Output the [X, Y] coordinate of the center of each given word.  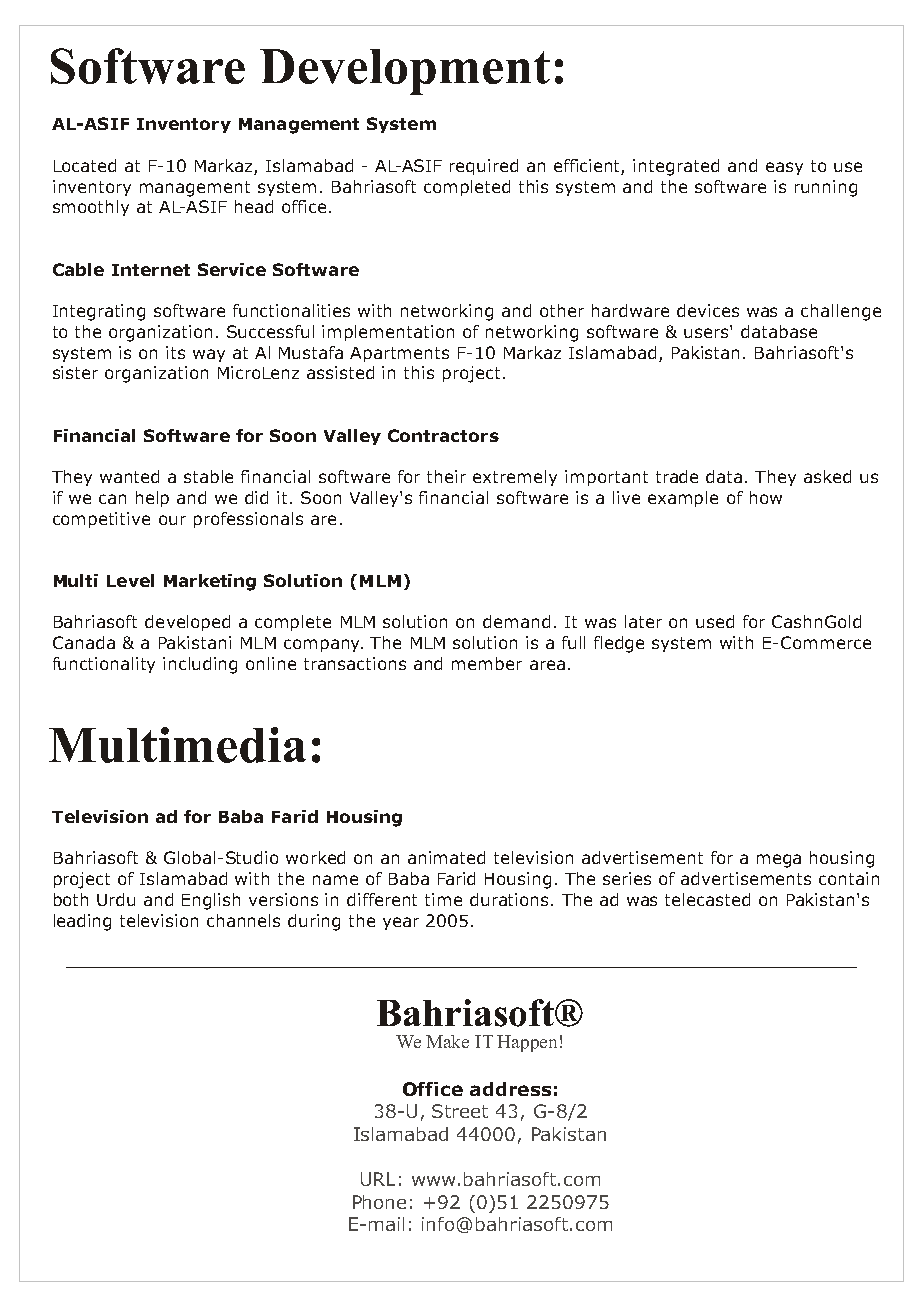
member [487, 663]
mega [779, 861]
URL [378, 1179]
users [707, 332]
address [510, 1089]
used [715, 621]
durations [509, 899]
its [175, 352]
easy [784, 168]
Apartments [399, 354]
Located [85, 165]
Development [405, 72]
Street [460, 1111]
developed [187, 623]
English [211, 901]
